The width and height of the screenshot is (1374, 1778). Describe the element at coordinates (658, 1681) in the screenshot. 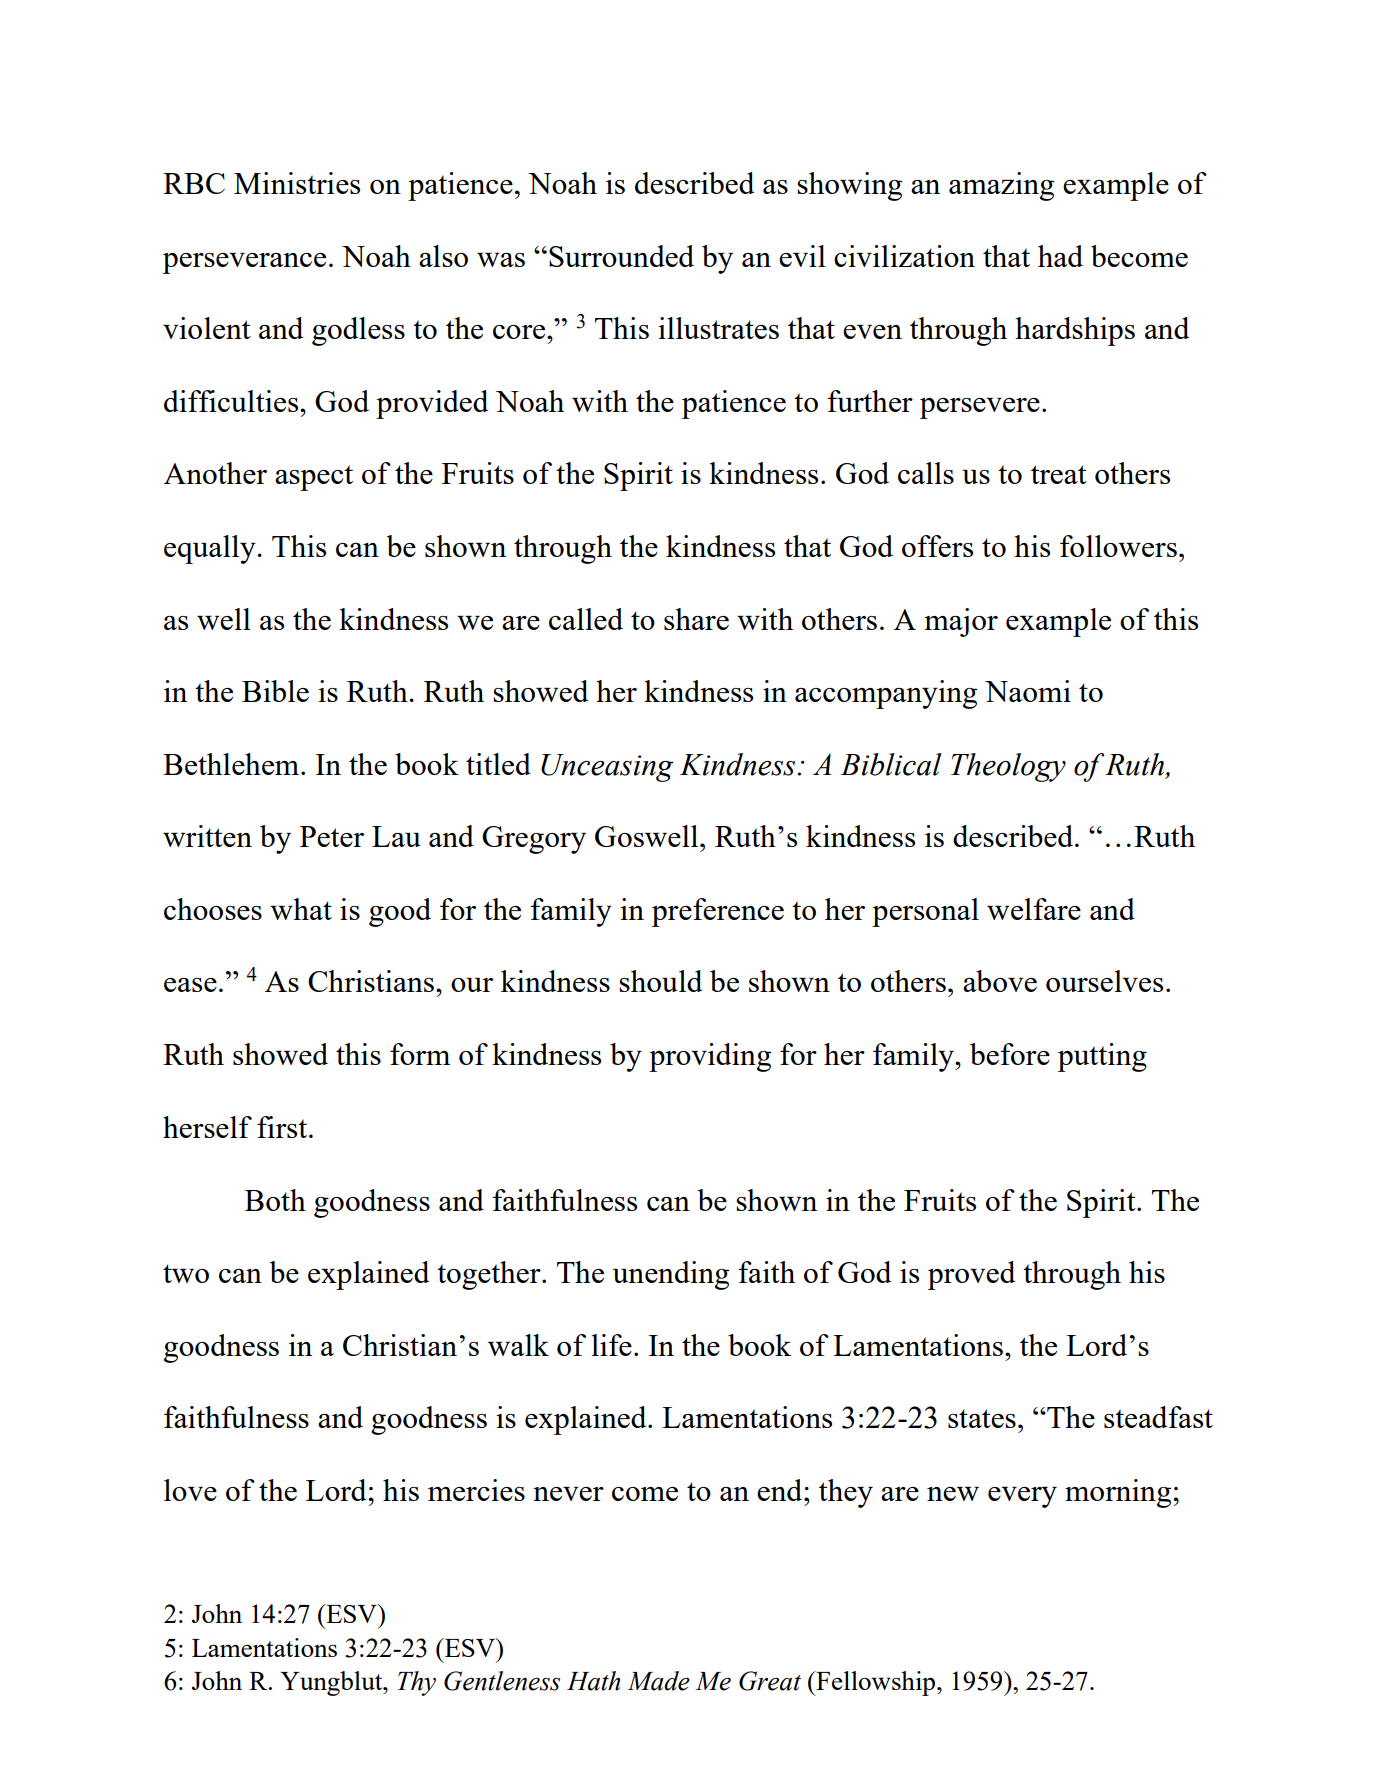

I see `Made` at that location.
